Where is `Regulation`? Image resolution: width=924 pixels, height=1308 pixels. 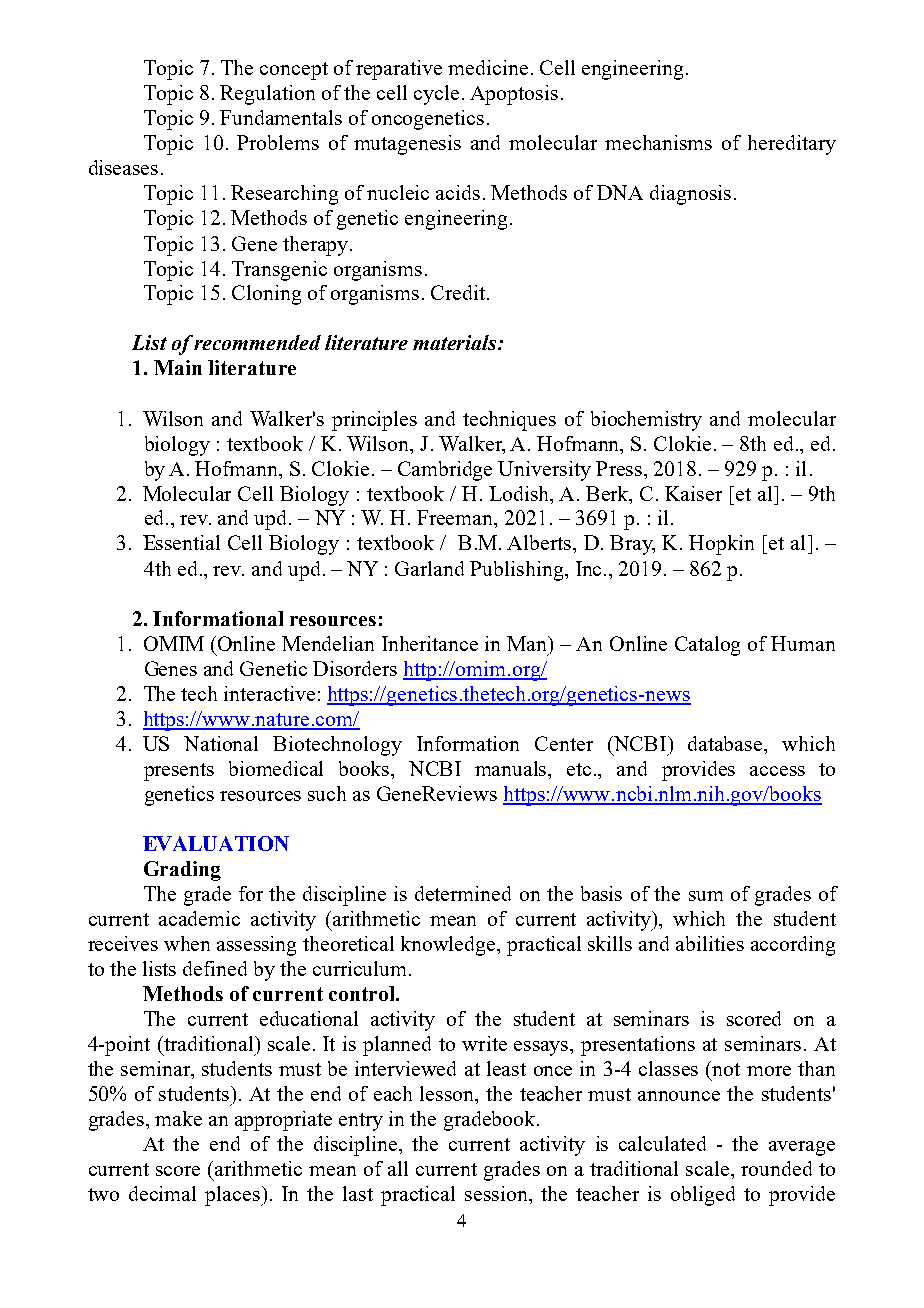
Regulation is located at coordinates (267, 95).
